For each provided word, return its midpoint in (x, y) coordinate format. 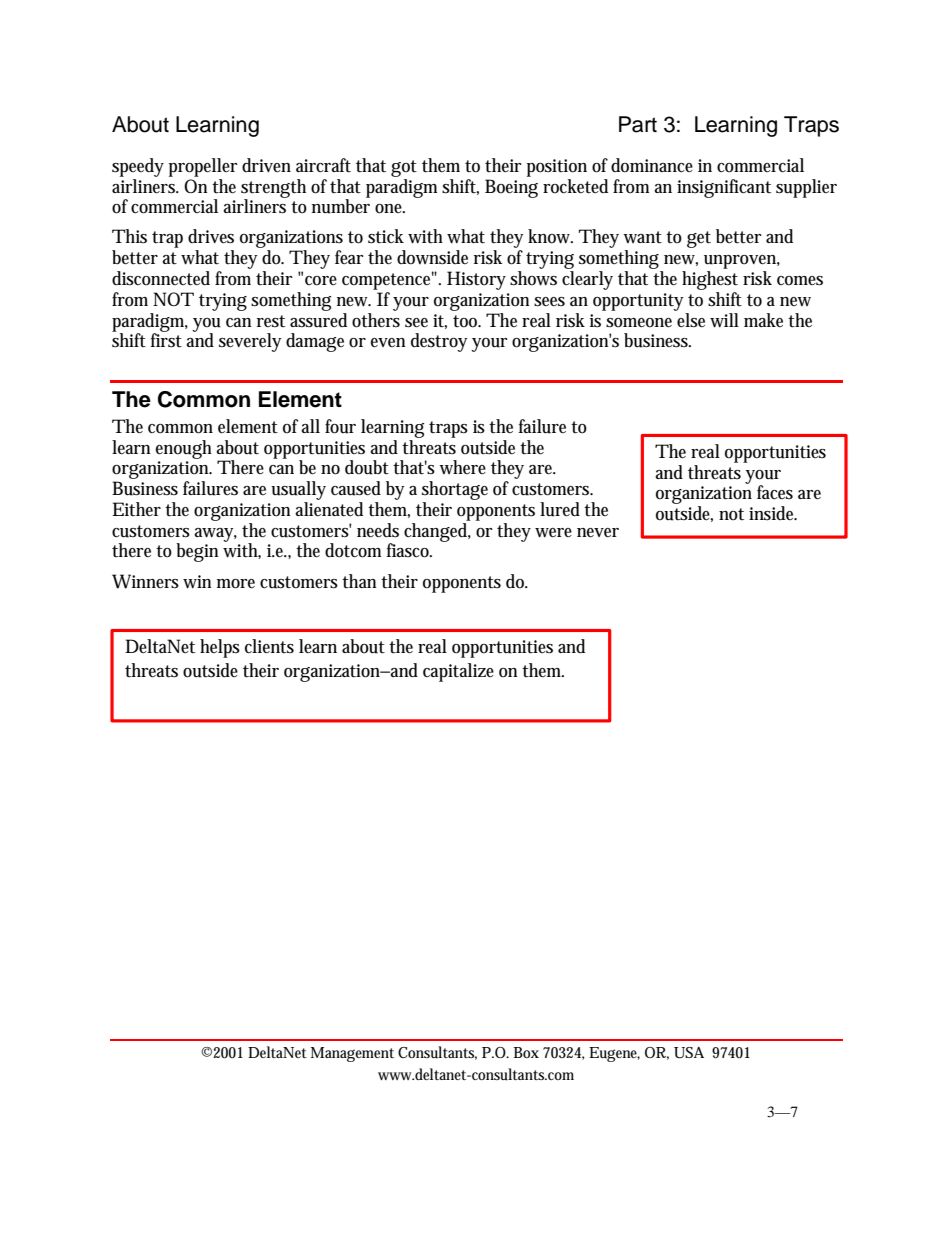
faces (775, 492)
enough (183, 449)
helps (220, 648)
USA (689, 1053)
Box (526, 1052)
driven (266, 165)
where (462, 467)
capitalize (458, 672)
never (598, 533)
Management (352, 1054)
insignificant (724, 188)
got (404, 168)
